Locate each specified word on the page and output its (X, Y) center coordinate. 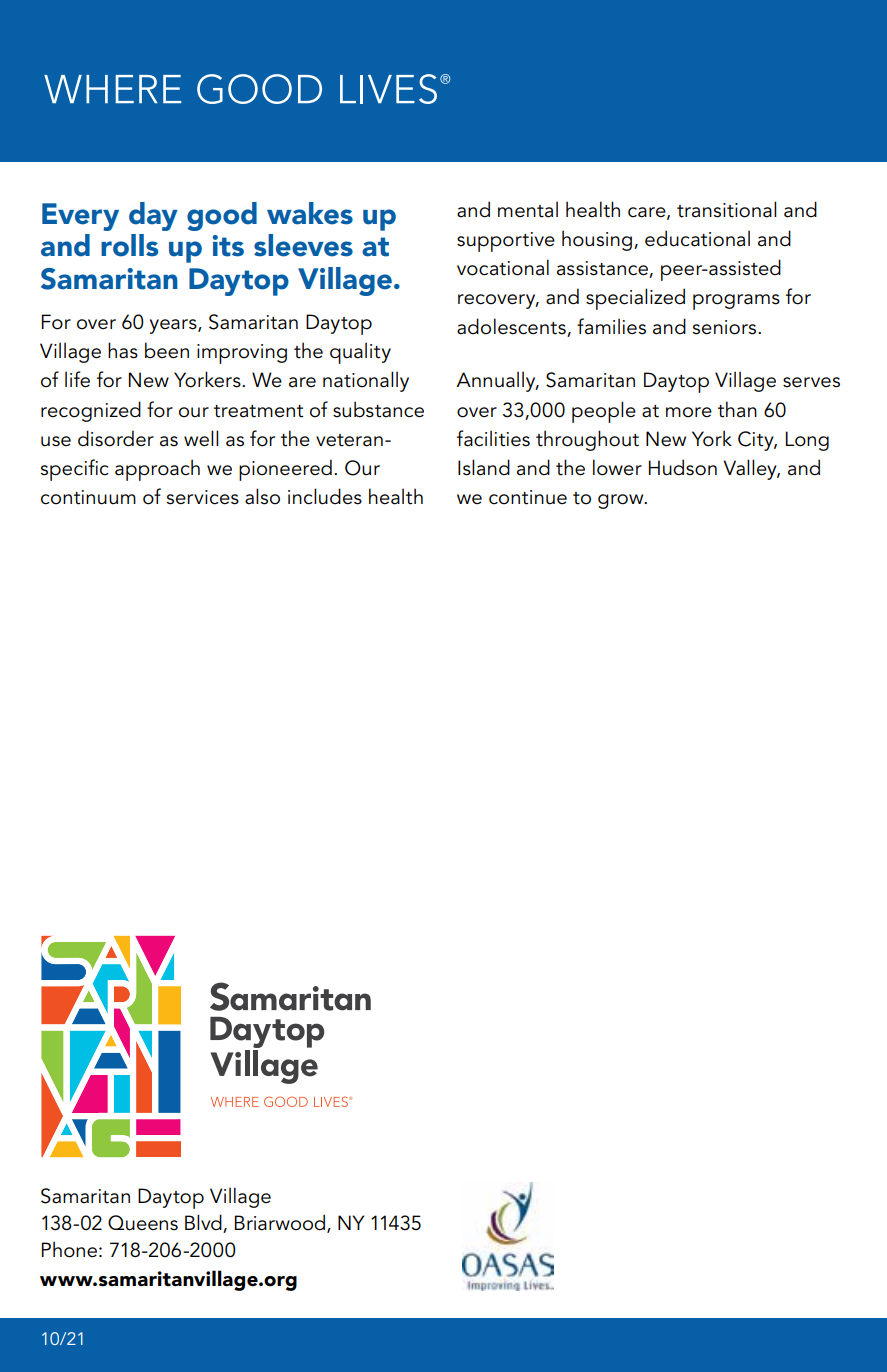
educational (697, 238)
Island (484, 467)
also (262, 496)
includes (325, 496)
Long (807, 441)
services (202, 497)
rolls (129, 245)
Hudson (683, 467)
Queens (143, 1223)
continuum (88, 497)
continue (528, 497)
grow (622, 501)
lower (617, 467)
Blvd (204, 1223)
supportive (506, 242)
